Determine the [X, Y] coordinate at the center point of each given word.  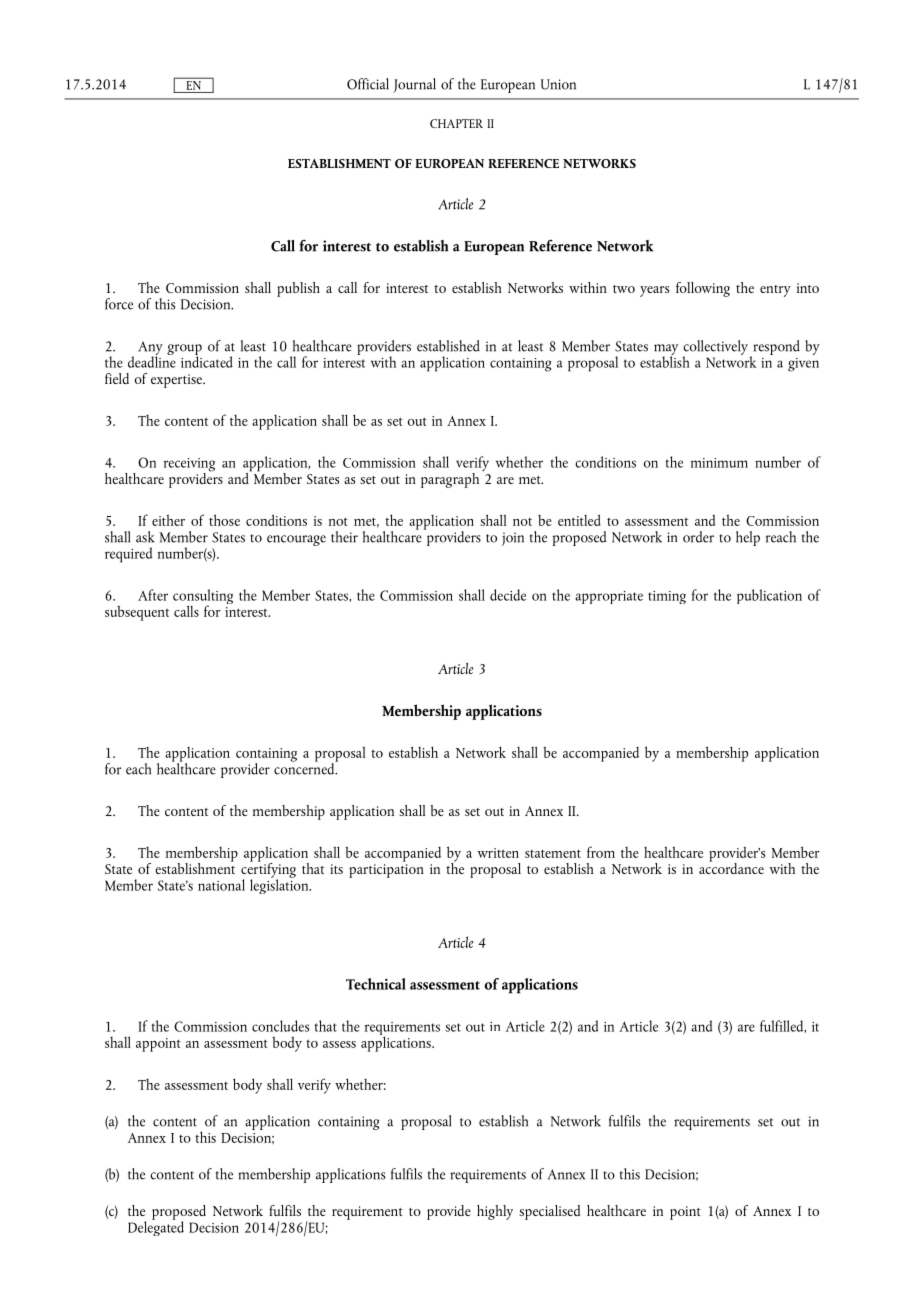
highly [495, 1212]
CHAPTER [456, 123]
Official [368, 84]
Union [558, 84]
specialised [549, 1212]
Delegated [156, 1227]
